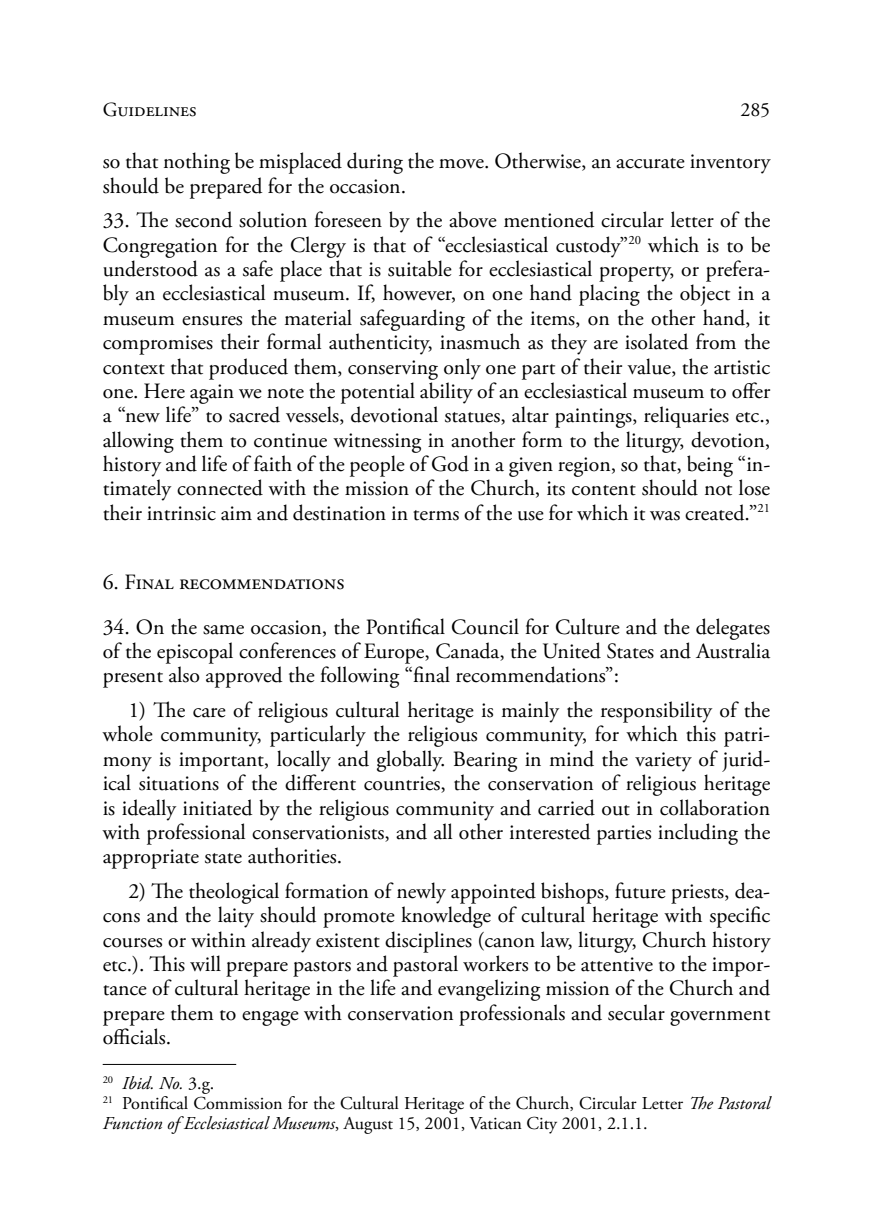  What do you see at coordinates (223, 630) in the image?
I see `same` at bounding box center [223, 630].
